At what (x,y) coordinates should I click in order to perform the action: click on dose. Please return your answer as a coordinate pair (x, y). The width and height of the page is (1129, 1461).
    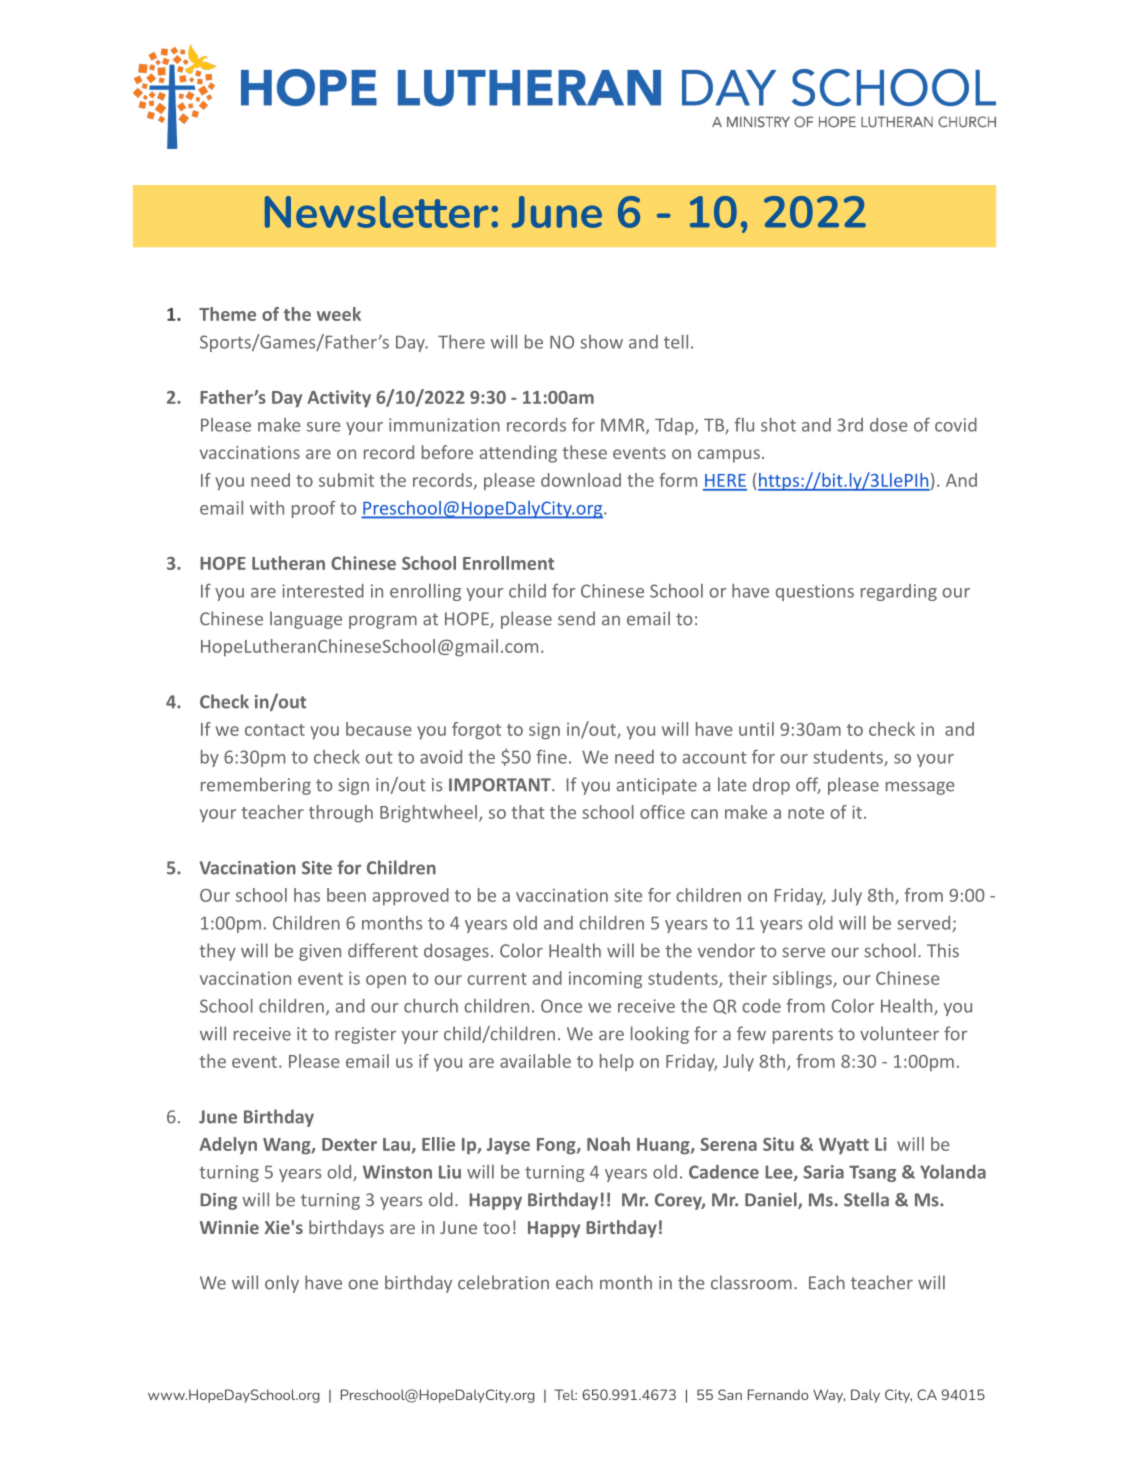
    Looking at the image, I should click on (888, 425).
